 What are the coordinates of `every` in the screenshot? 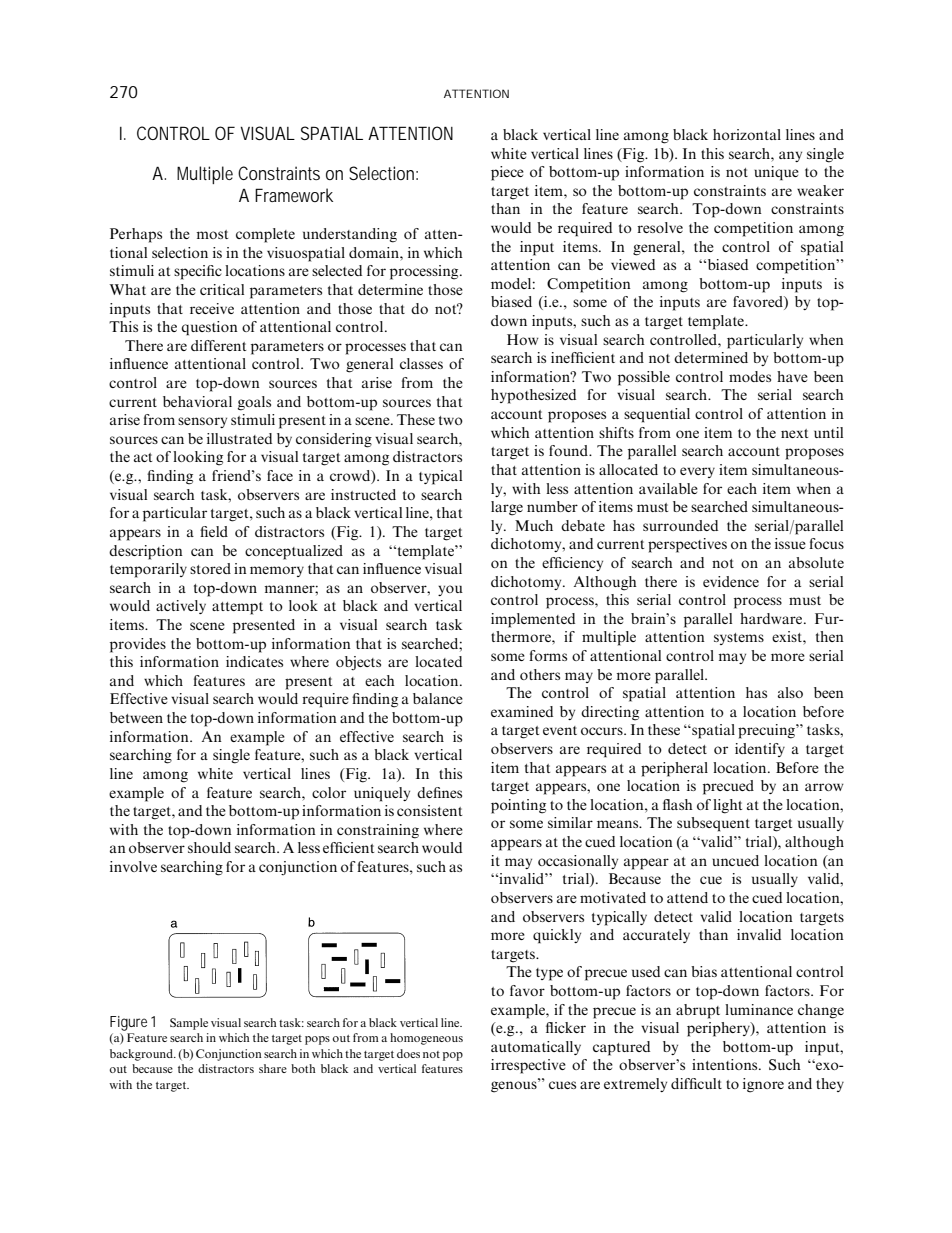 It's located at (697, 472).
